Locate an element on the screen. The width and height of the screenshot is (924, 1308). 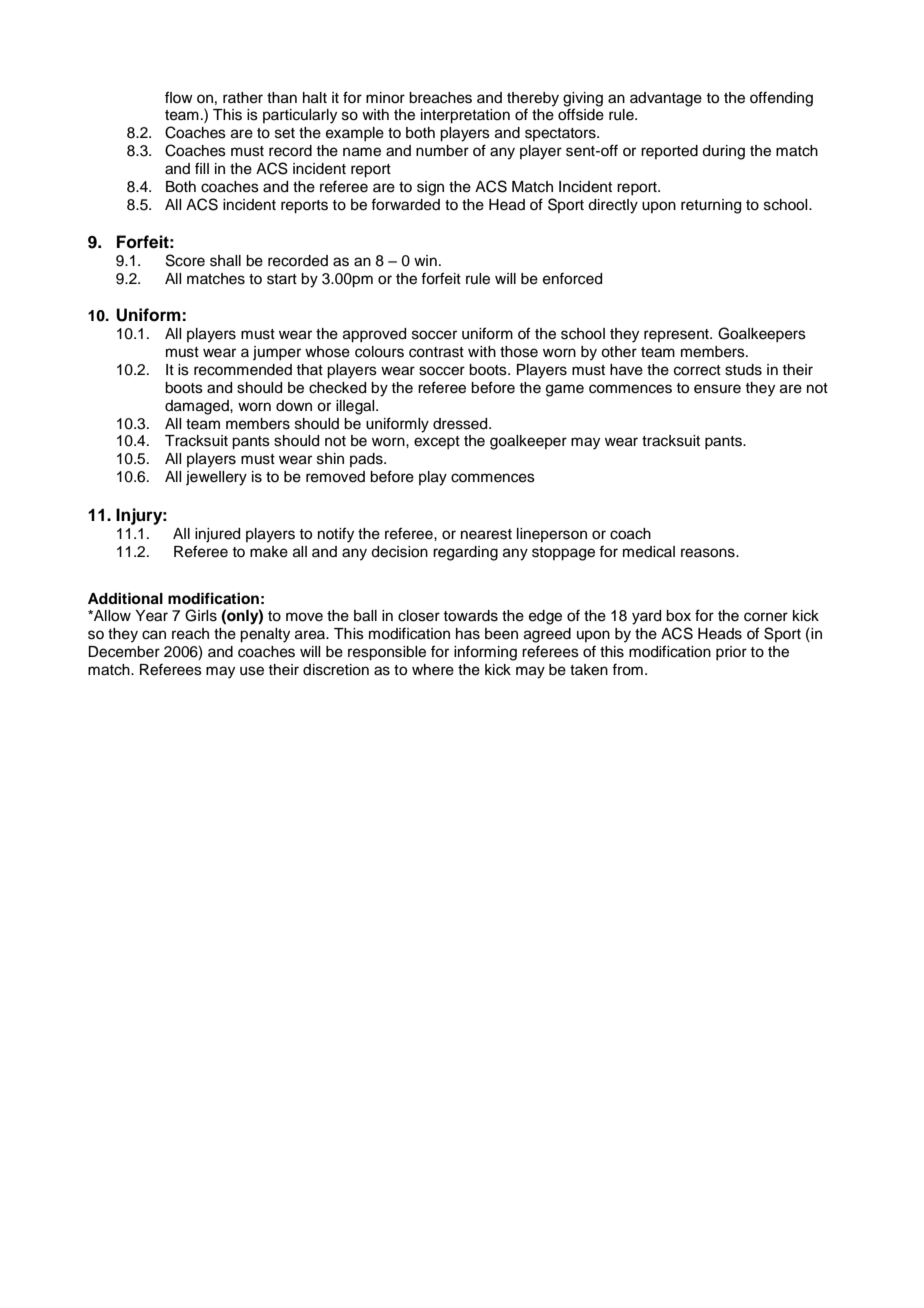
ensure is located at coordinates (717, 389).
